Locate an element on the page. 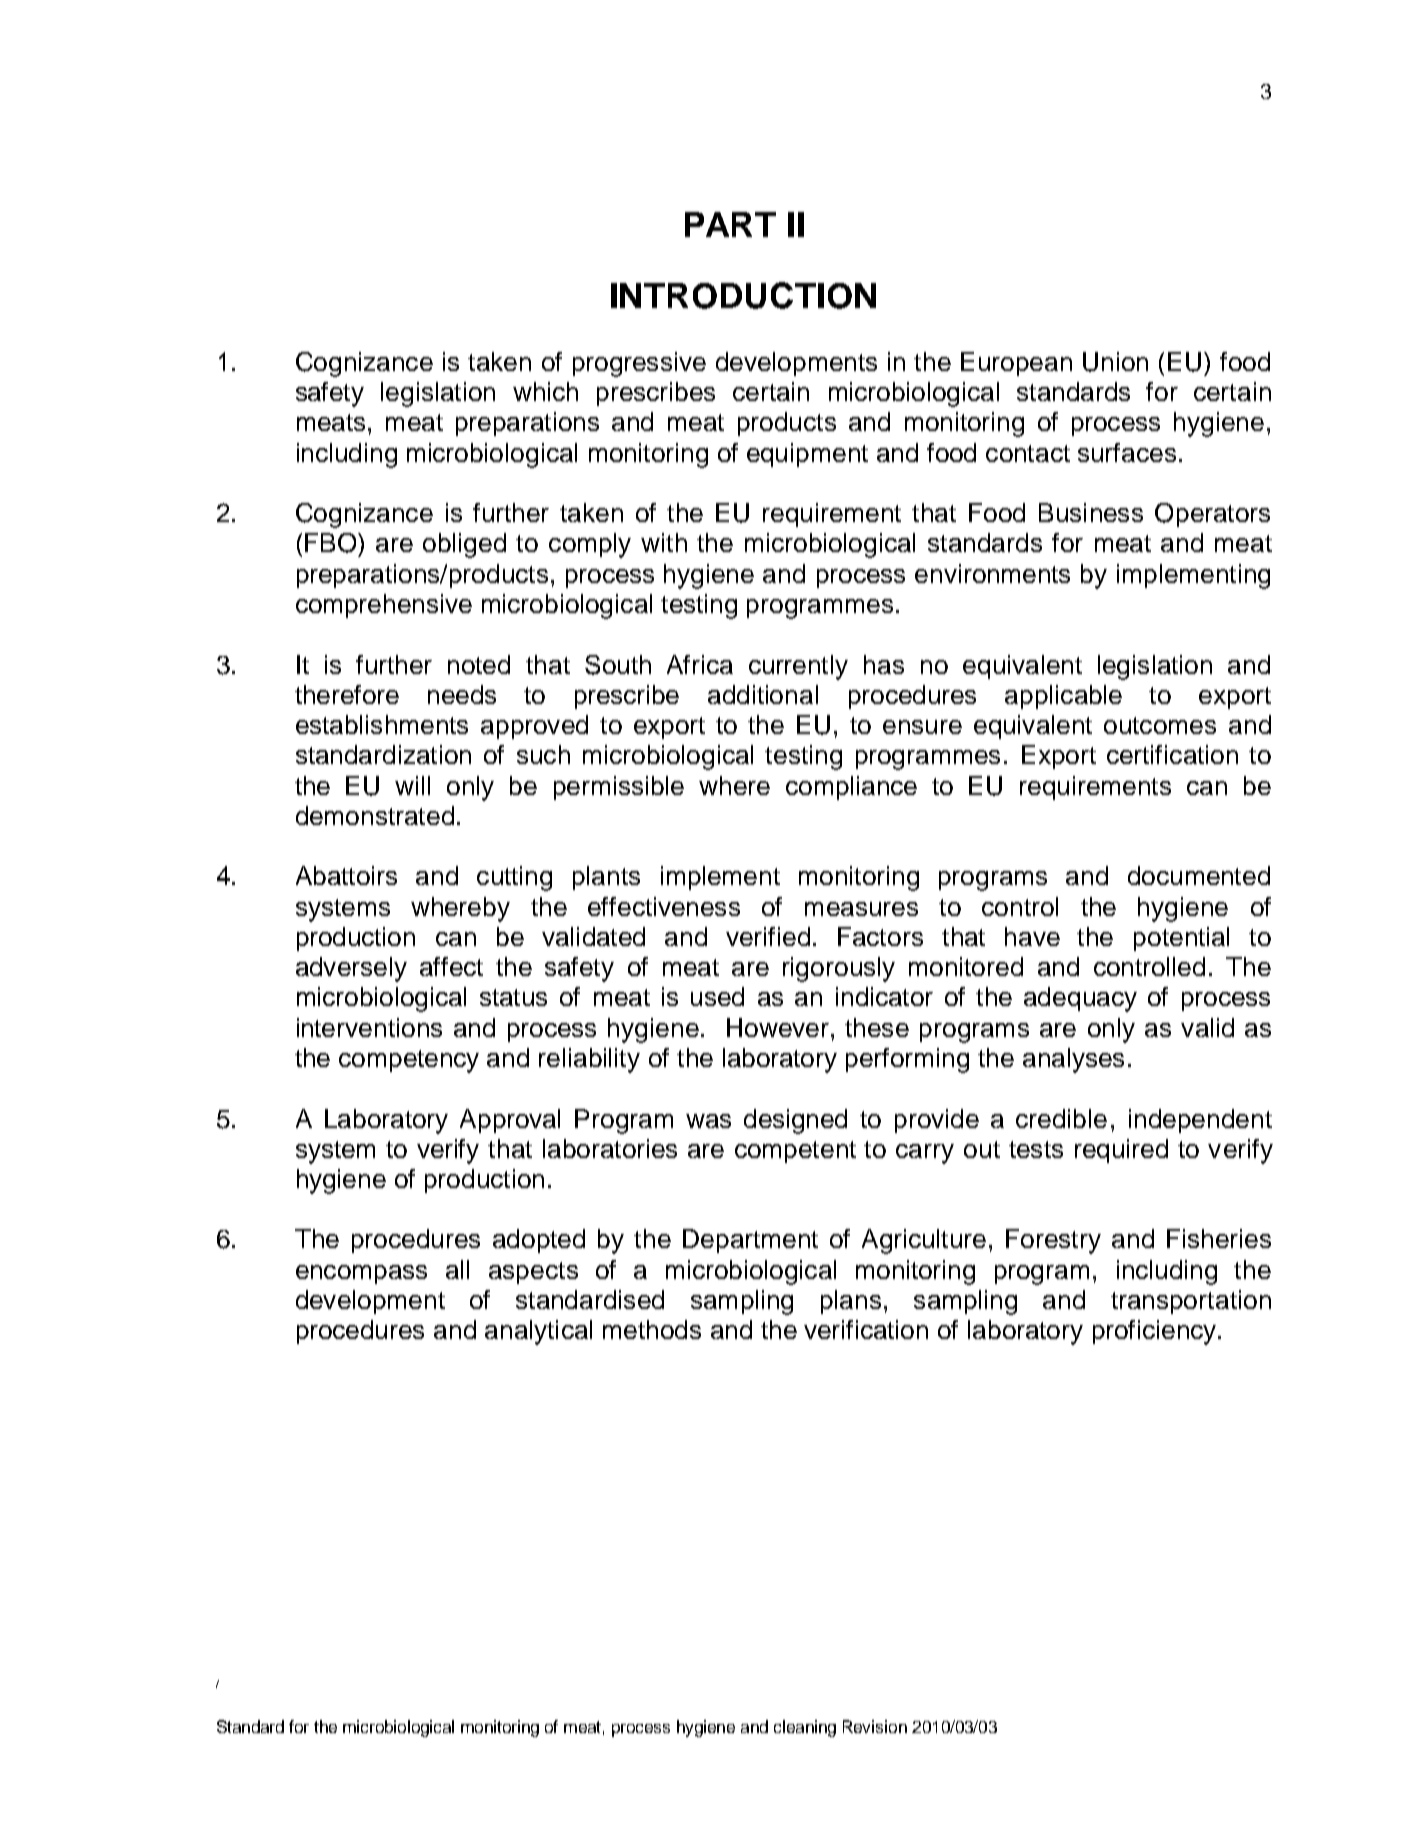 The height and width of the document is (1840, 1425). cleaning is located at coordinates (805, 1728).
